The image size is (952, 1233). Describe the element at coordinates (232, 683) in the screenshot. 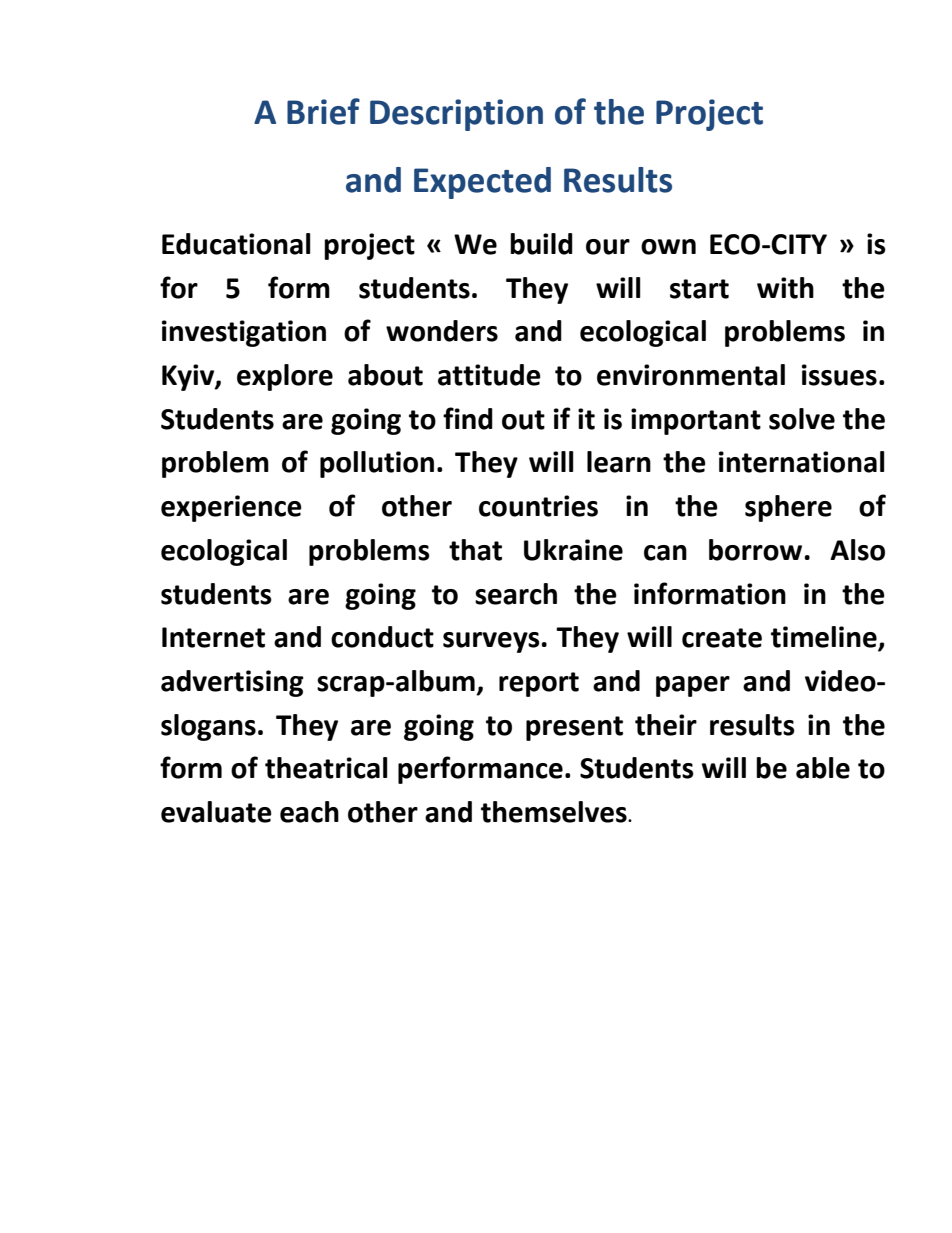

I see `advertising` at that location.
